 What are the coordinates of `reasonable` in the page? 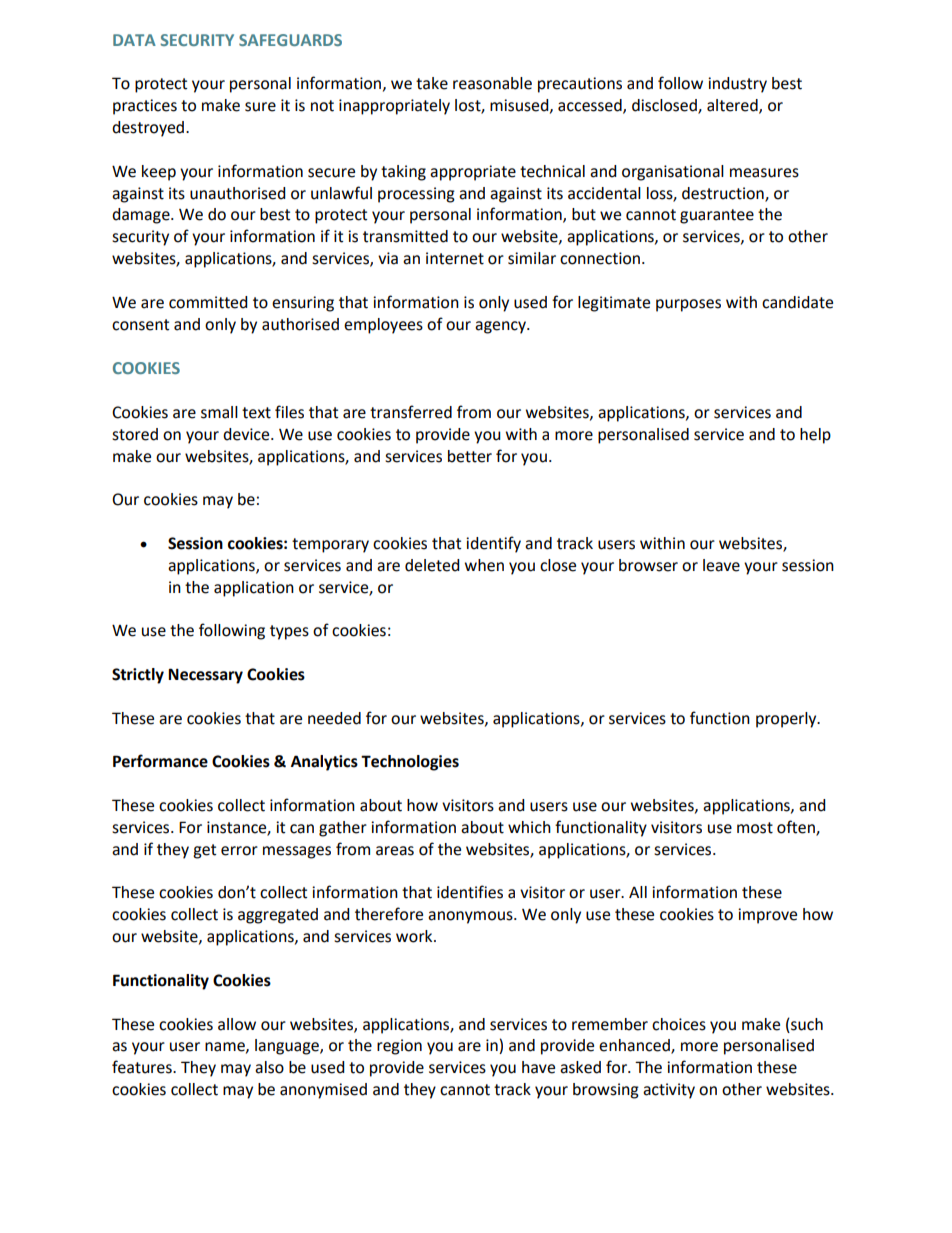 It's located at (492, 83).
